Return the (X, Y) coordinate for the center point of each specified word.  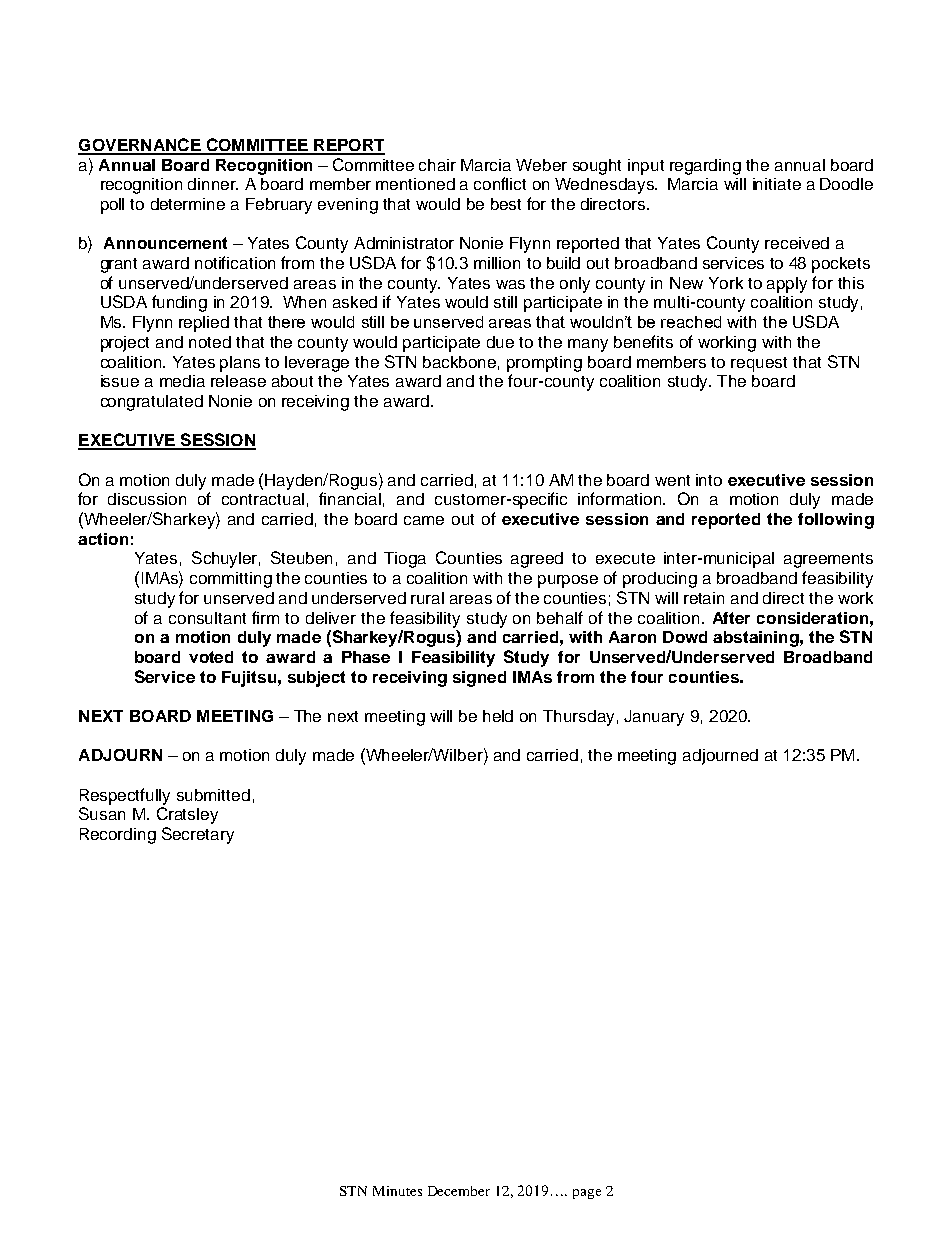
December (459, 1191)
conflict (500, 183)
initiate (777, 184)
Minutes (397, 1191)
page (587, 1194)
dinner (213, 184)
